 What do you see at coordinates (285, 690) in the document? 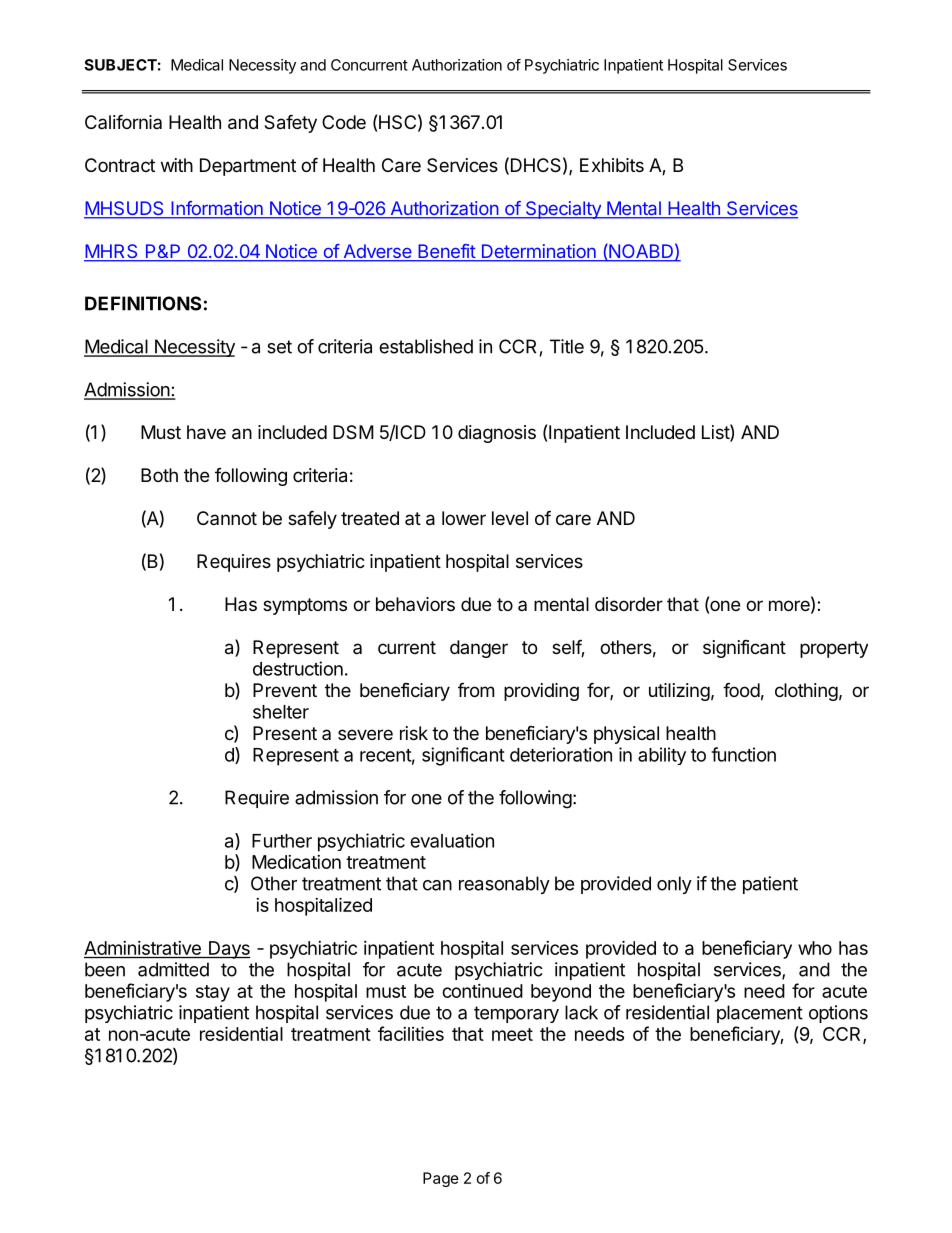
I see `Prevent` at bounding box center [285, 690].
